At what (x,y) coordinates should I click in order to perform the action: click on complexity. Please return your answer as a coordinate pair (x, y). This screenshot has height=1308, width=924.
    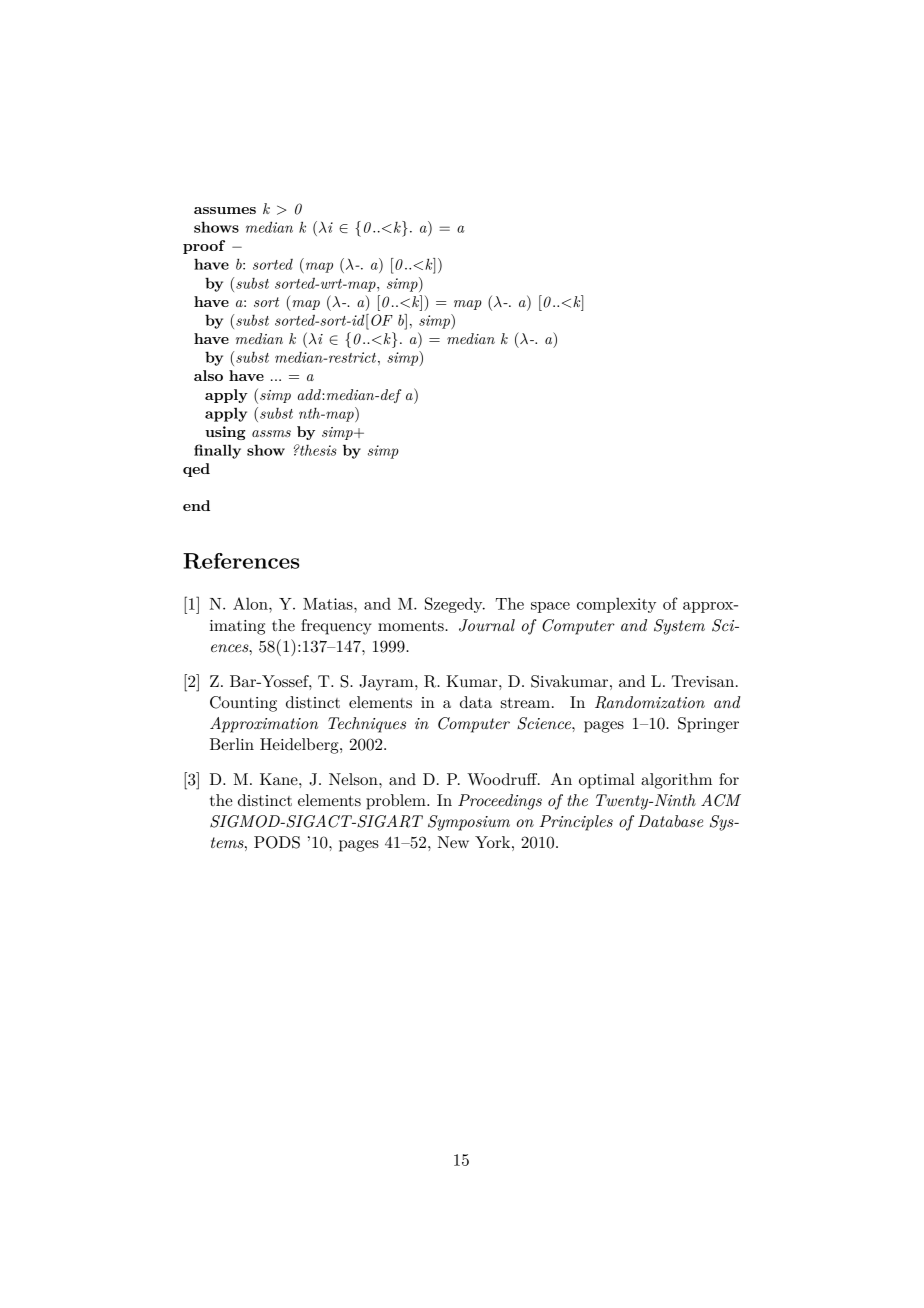
    Looking at the image, I should click on (616, 605).
